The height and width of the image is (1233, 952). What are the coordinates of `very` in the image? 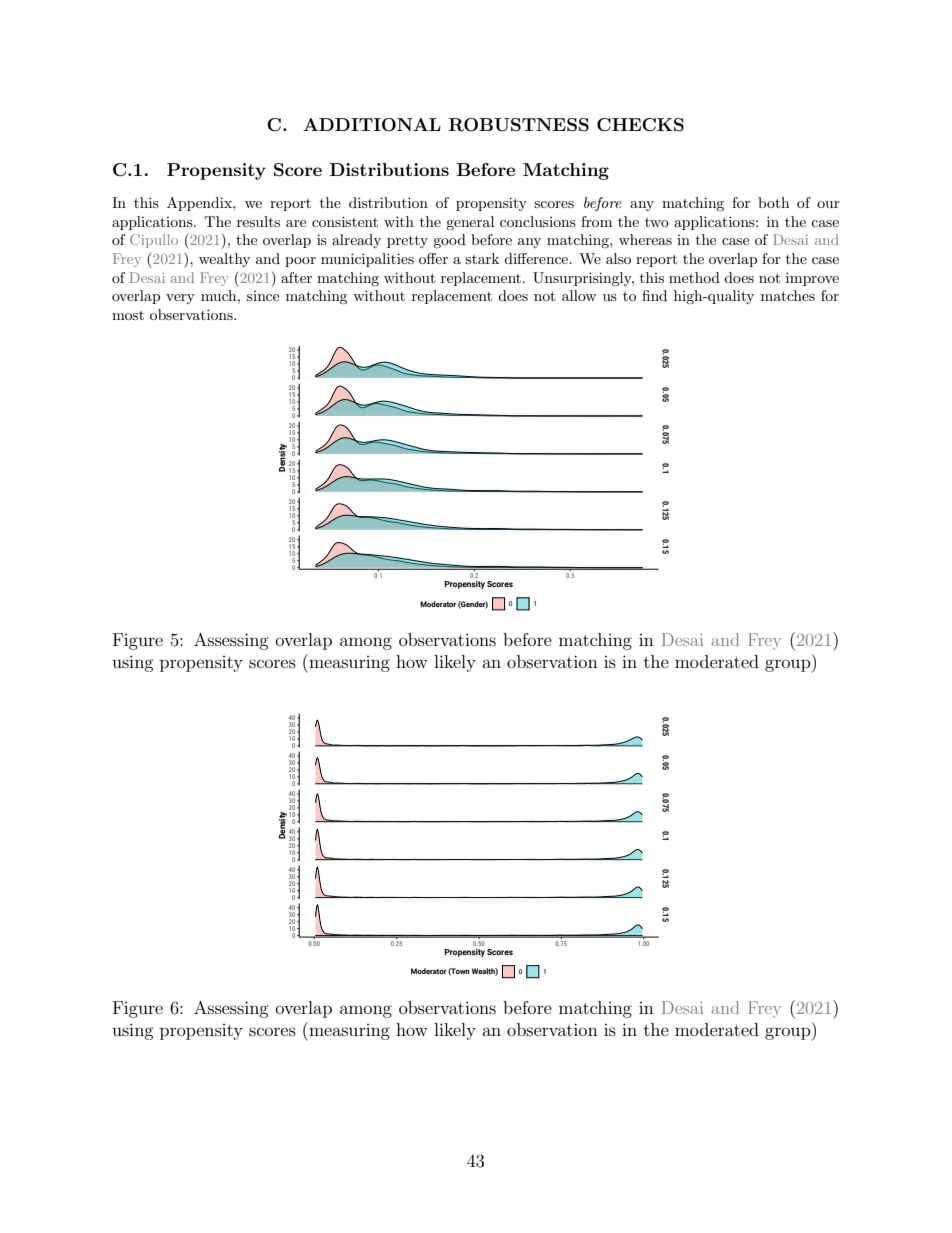 It's located at (180, 299).
